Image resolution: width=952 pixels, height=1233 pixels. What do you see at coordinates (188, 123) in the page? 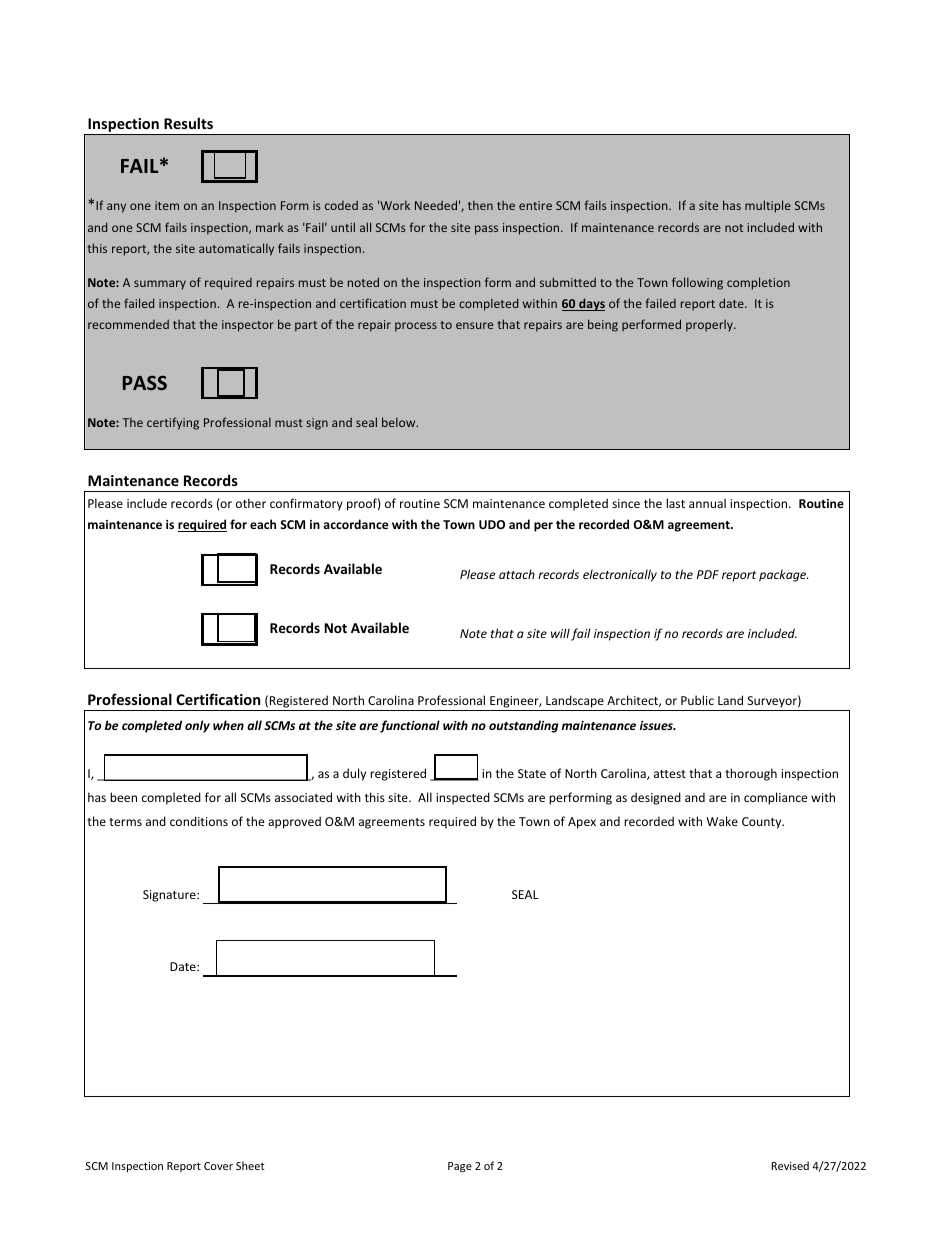
I see `Results` at bounding box center [188, 123].
